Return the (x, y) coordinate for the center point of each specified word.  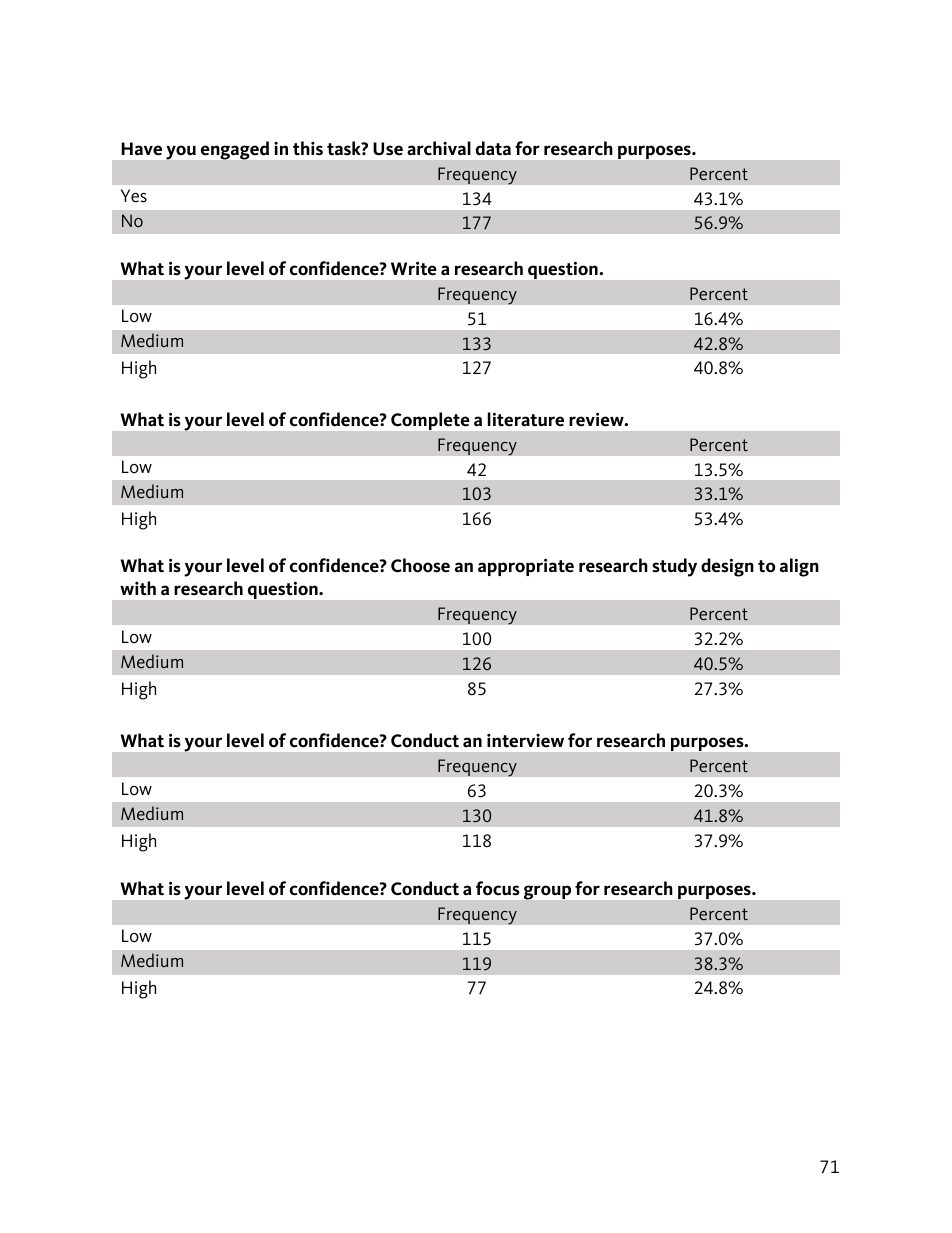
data (493, 148)
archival (439, 148)
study (674, 567)
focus (498, 888)
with (138, 588)
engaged (235, 150)
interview (525, 741)
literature (526, 419)
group (547, 892)
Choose (420, 565)
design (727, 567)
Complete (430, 421)
